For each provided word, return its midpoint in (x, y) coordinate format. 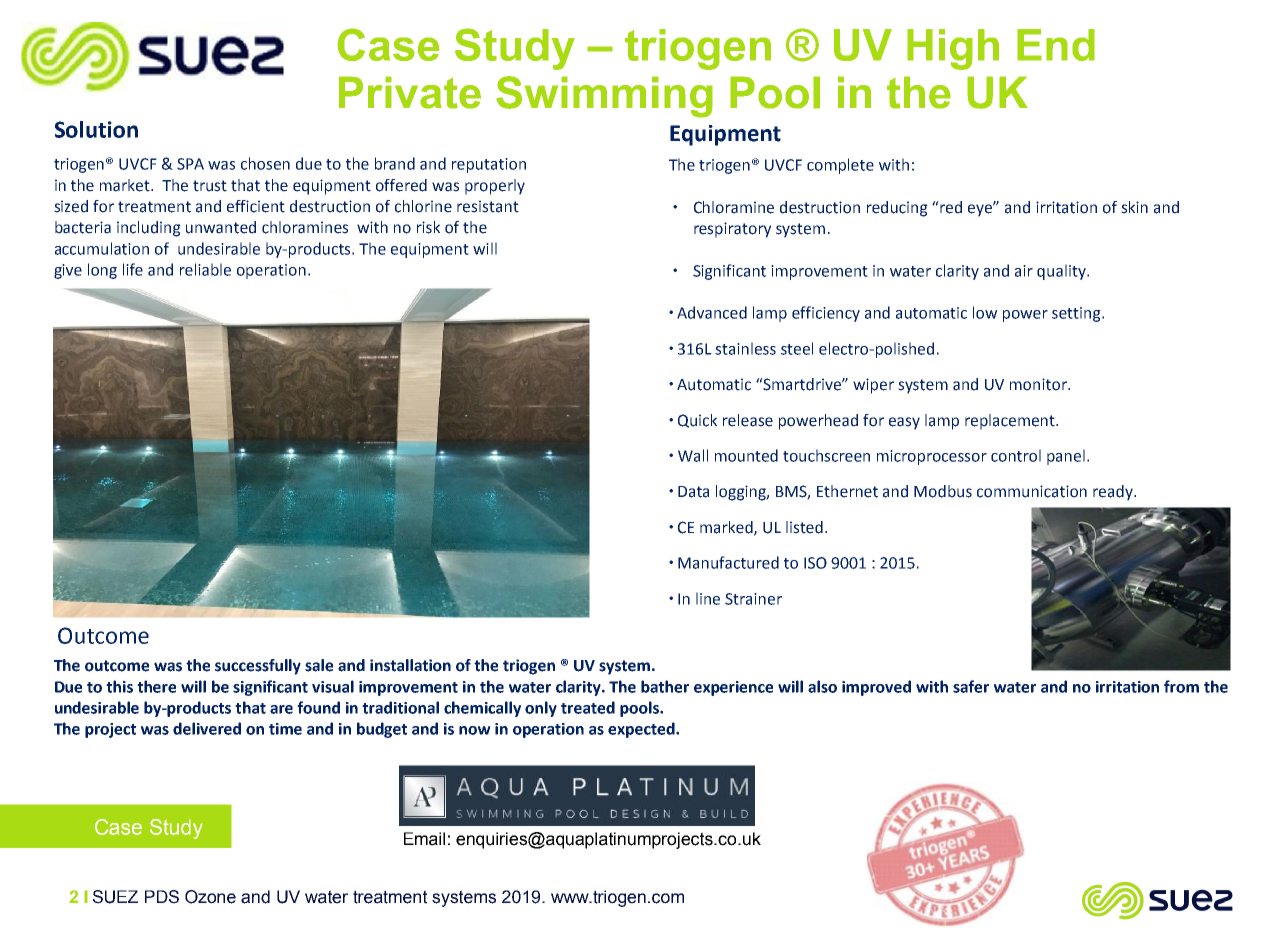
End (1056, 45)
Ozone (210, 897)
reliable (205, 269)
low (985, 312)
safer (971, 686)
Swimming (604, 97)
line (708, 598)
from (1181, 686)
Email (424, 839)
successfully (258, 667)
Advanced (712, 312)
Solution (96, 129)
